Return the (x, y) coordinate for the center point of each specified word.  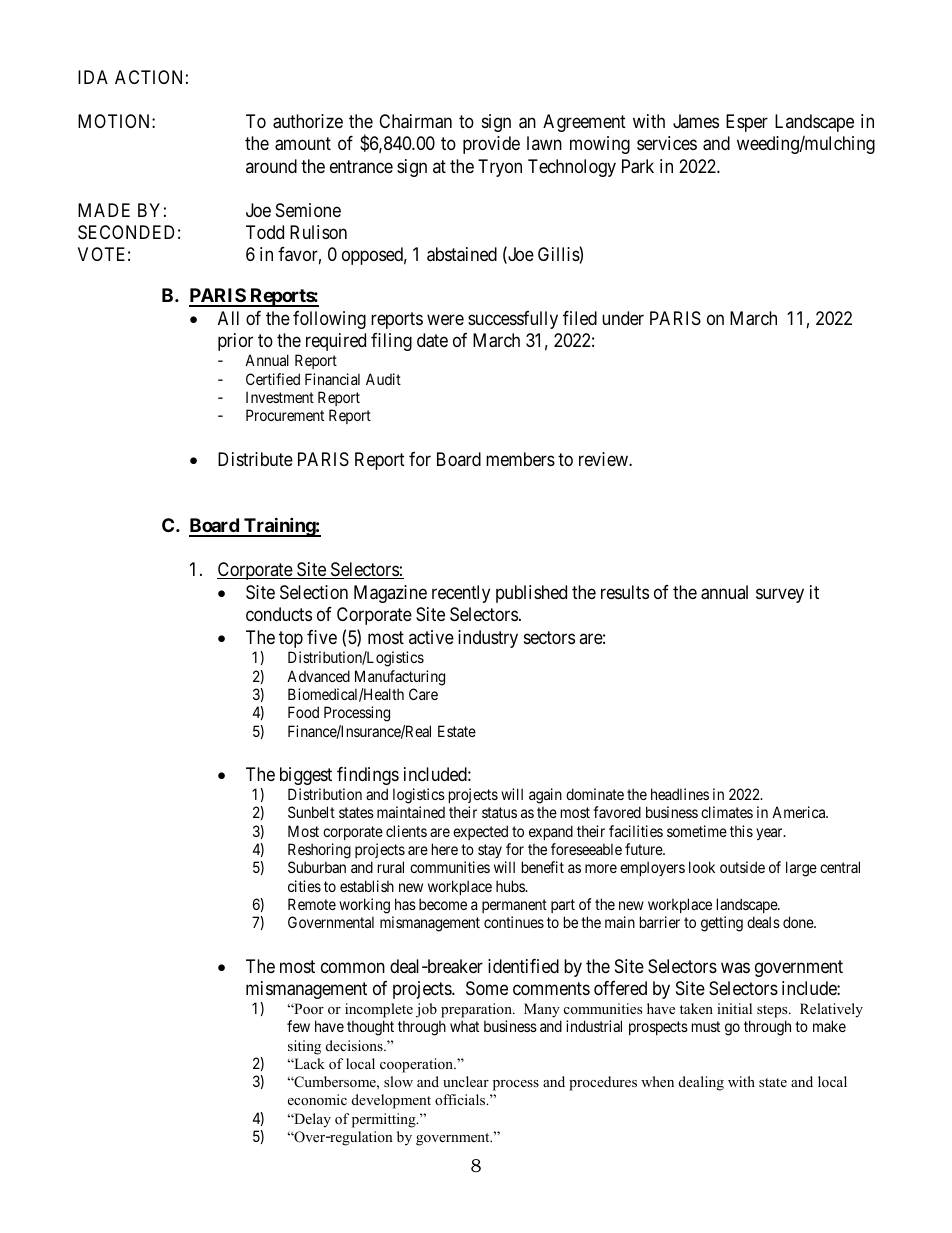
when (657, 1081)
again (545, 796)
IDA (93, 77)
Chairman (415, 121)
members (520, 459)
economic (317, 1099)
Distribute (255, 459)
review (604, 459)
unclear (466, 1081)
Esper (747, 123)
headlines (680, 794)
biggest (306, 776)
